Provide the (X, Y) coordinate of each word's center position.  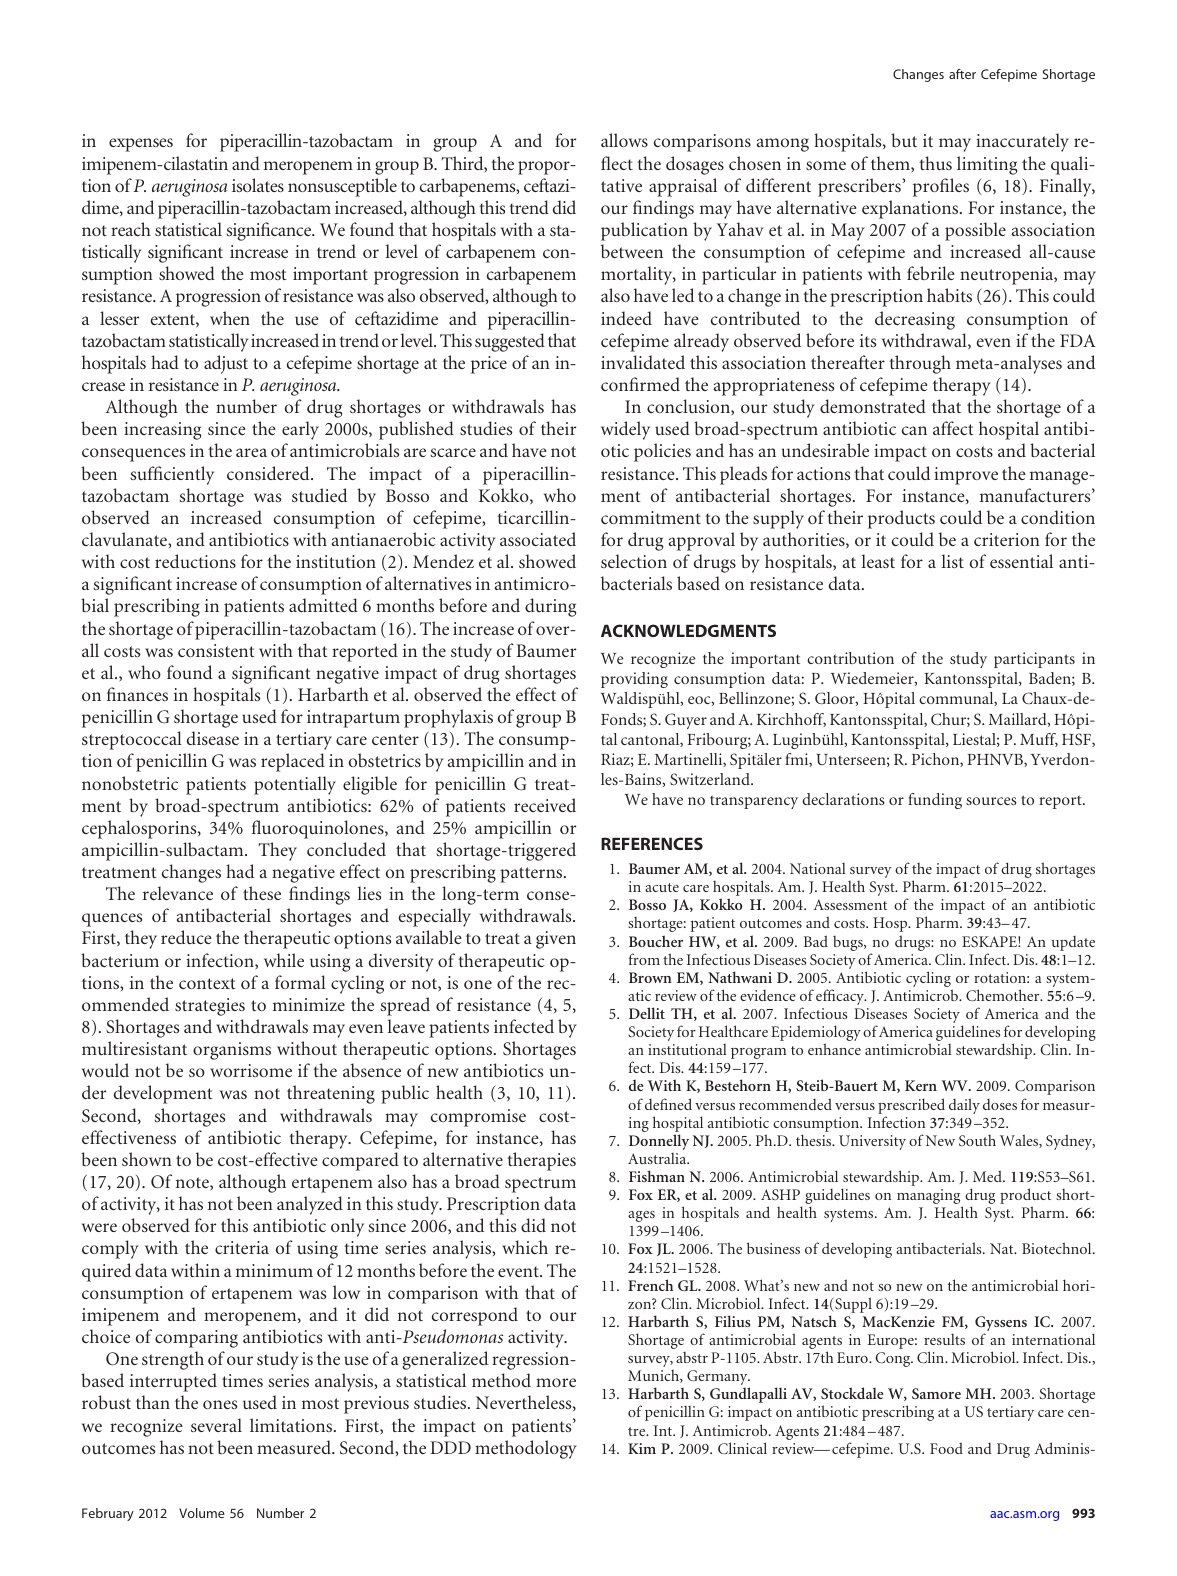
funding (935, 801)
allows (624, 140)
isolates (258, 185)
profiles (941, 187)
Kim (642, 1448)
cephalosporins (140, 829)
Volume (202, 1513)
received (545, 805)
